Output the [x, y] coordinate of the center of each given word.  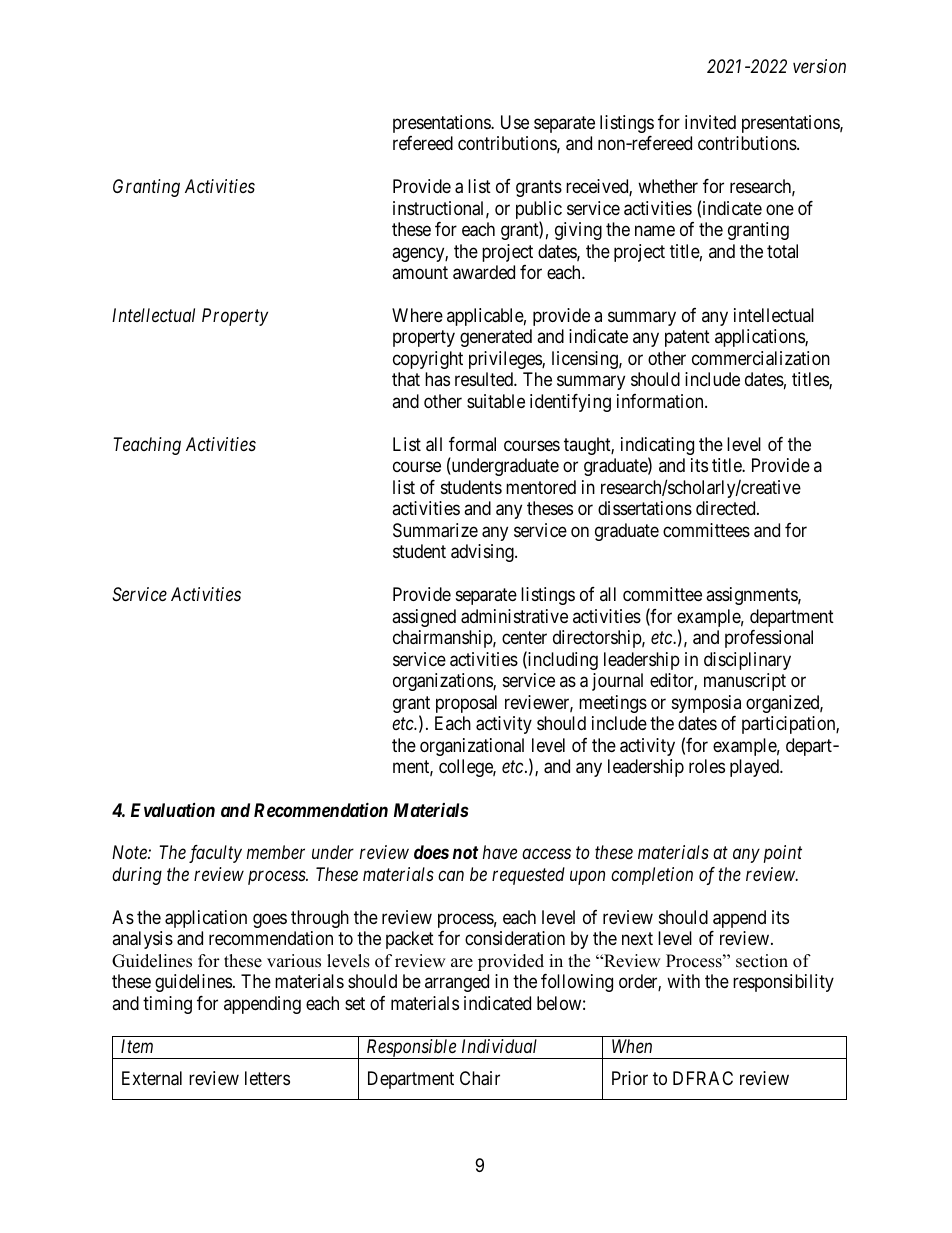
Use [515, 122]
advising [483, 553]
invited [710, 122]
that [406, 379]
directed [727, 508]
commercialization [761, 358]
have [500, 852]
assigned [424, 618]
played [755, 768]
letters [267, 1078]
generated [496, 338]
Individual [499, 1046]
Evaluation [173, 810]
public [539, 211]
